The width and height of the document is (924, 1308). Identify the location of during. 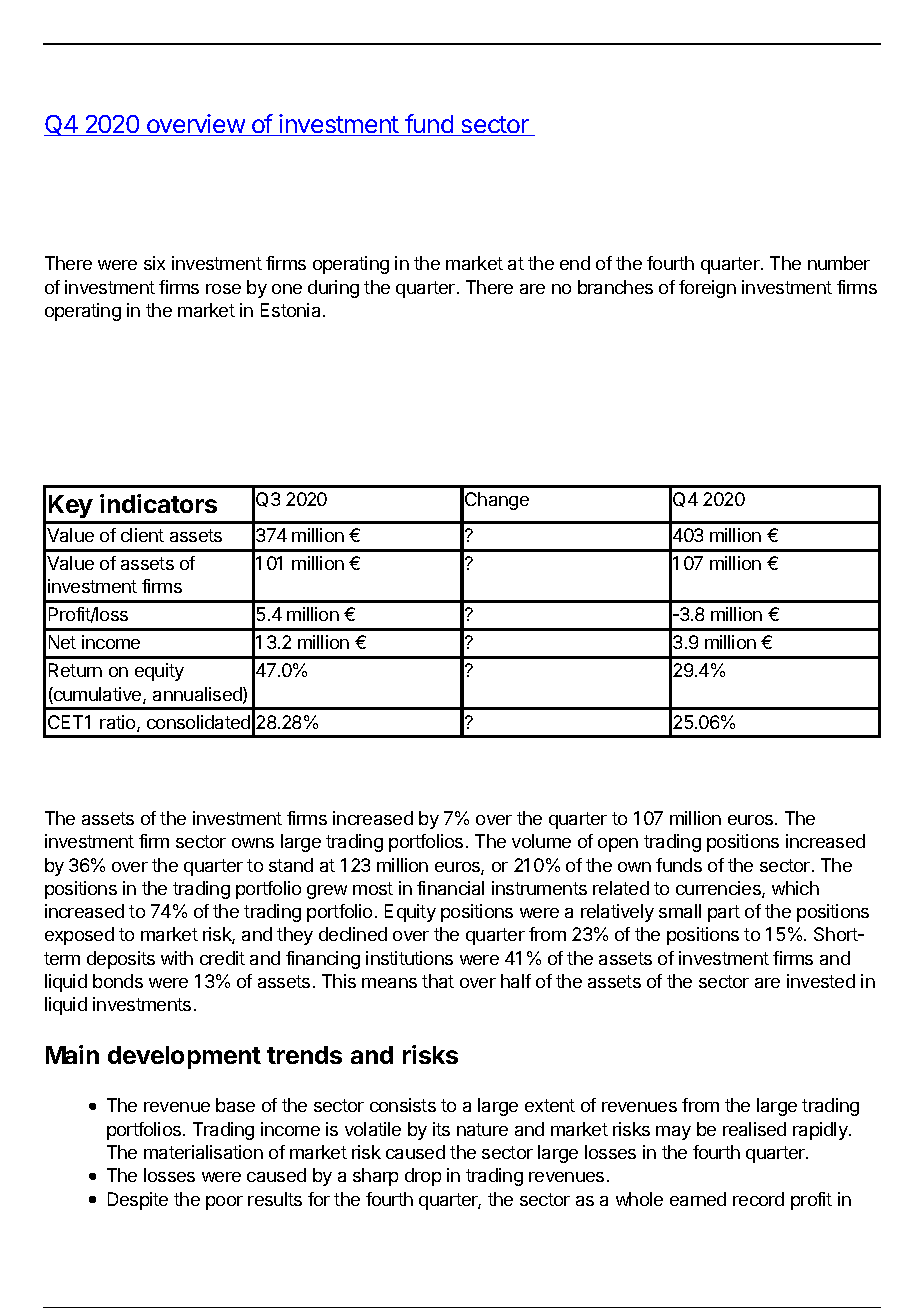
(333, 289).
